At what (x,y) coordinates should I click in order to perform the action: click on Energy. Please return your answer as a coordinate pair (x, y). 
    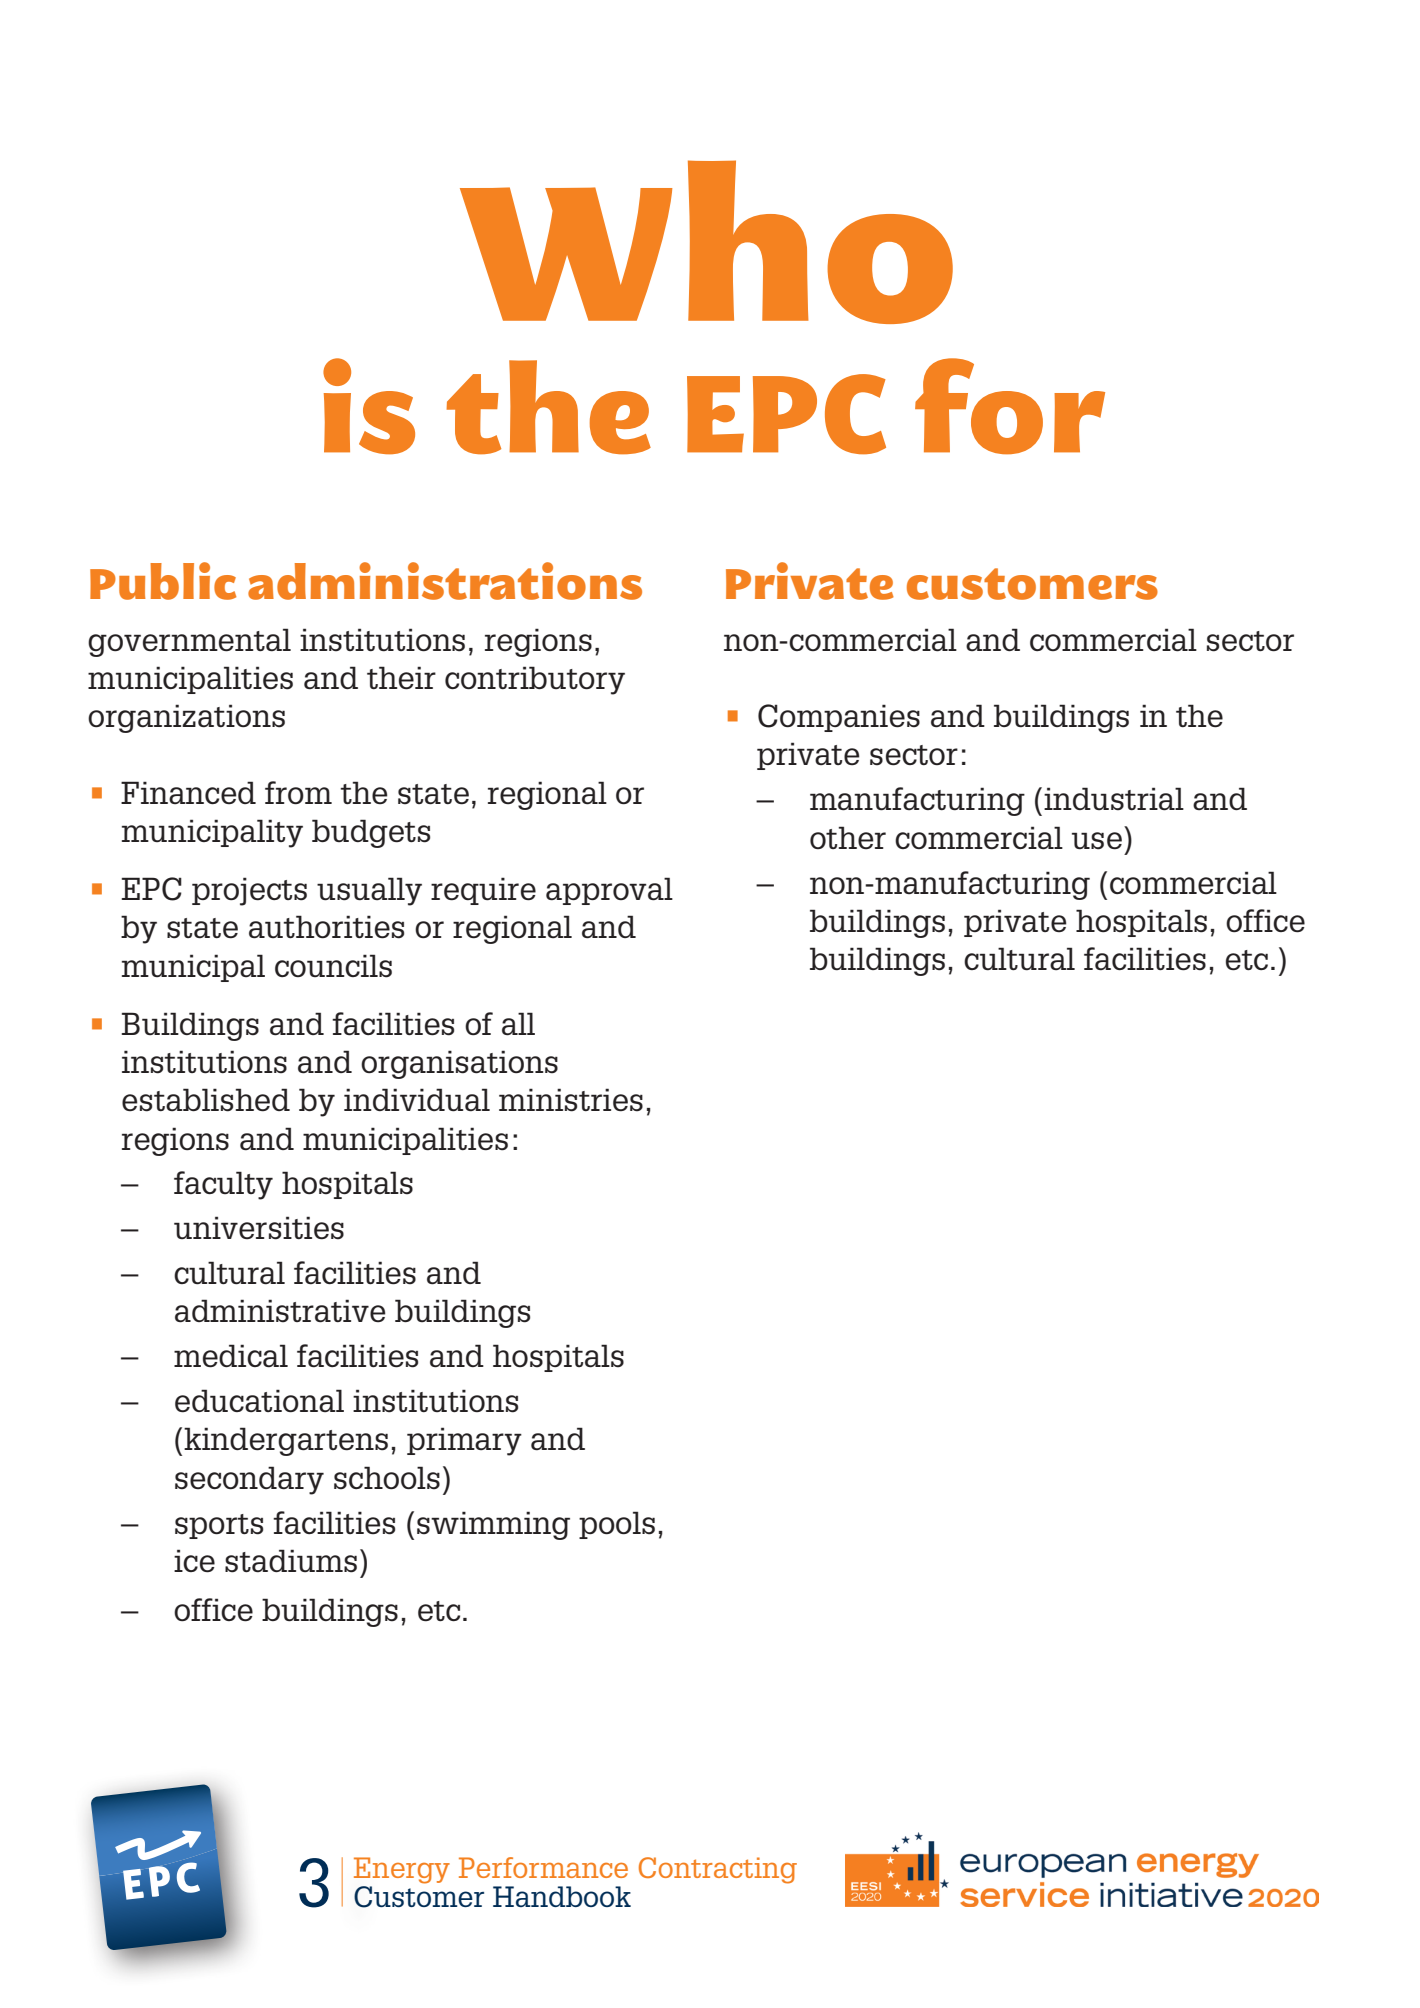
    Looking at the image, I should click on (402, 1870).
